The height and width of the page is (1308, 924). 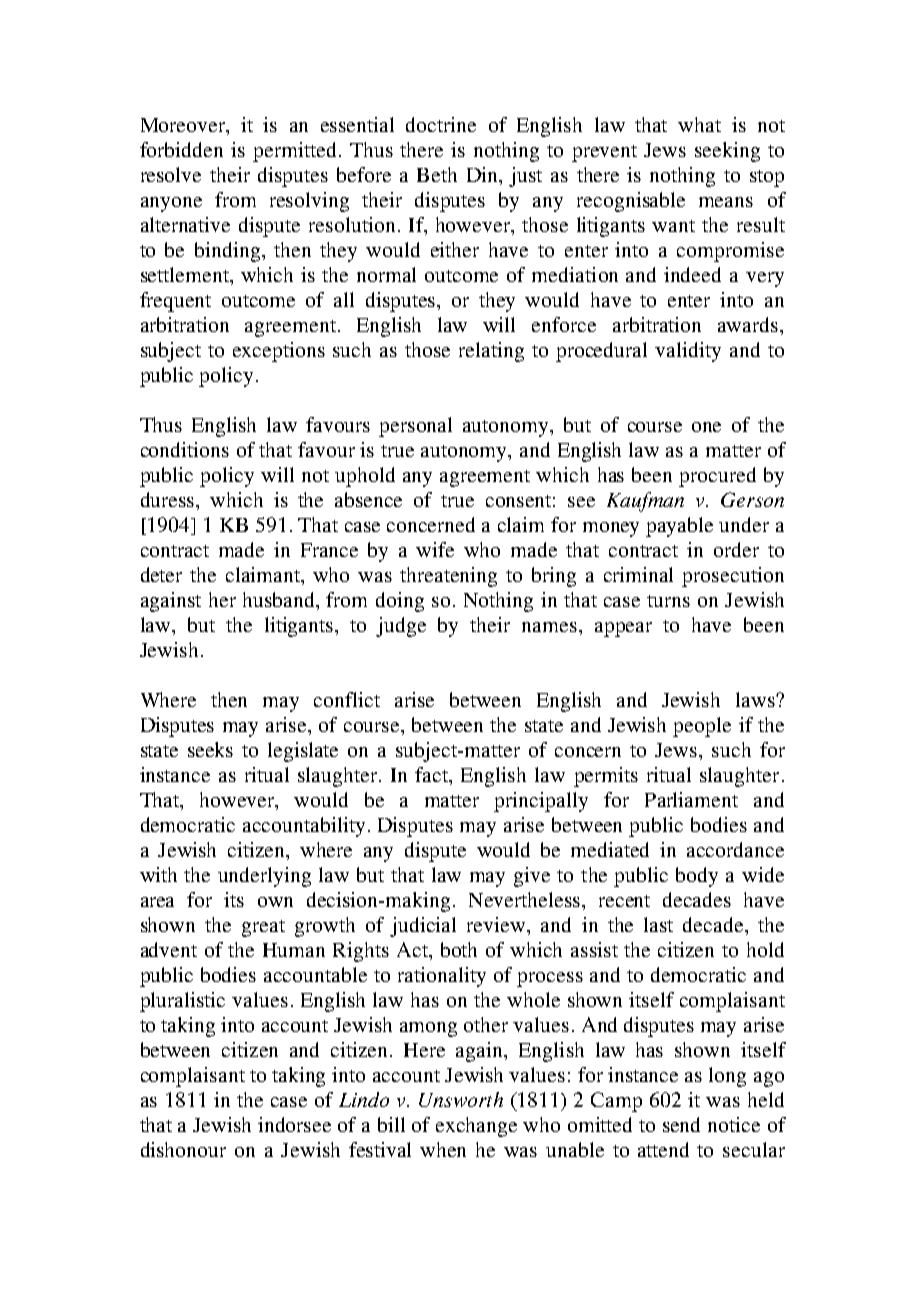 What do you see at coordinates (185, 449) in the page?
I see `conditions` at bounding box center [185, 449].
